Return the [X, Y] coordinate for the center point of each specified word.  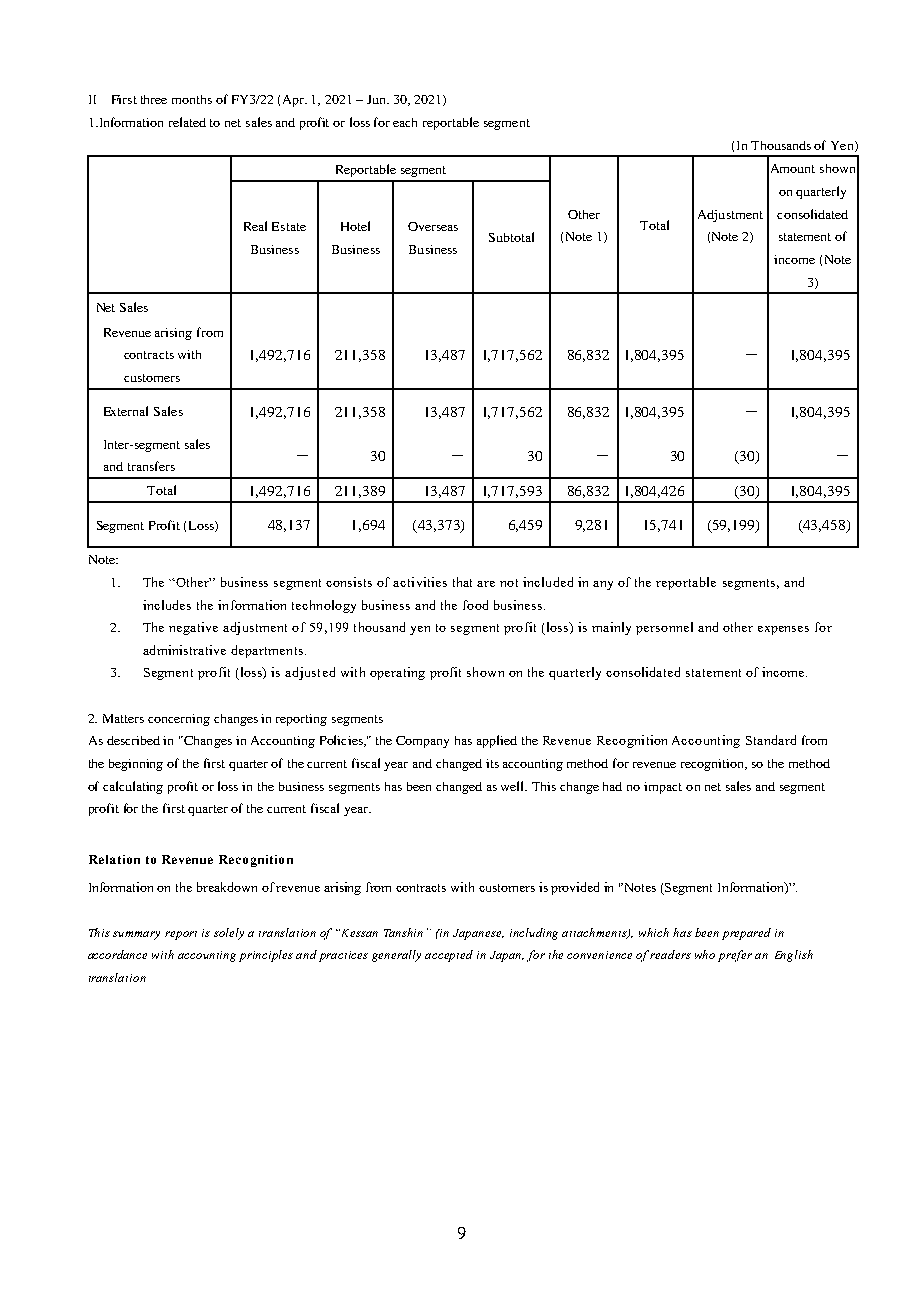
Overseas [433, 226]
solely [229, 934]
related [187, 122]
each [405, 122]
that [462, 582]
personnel [664, 628]
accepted [449, 956]
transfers [151, 466]
